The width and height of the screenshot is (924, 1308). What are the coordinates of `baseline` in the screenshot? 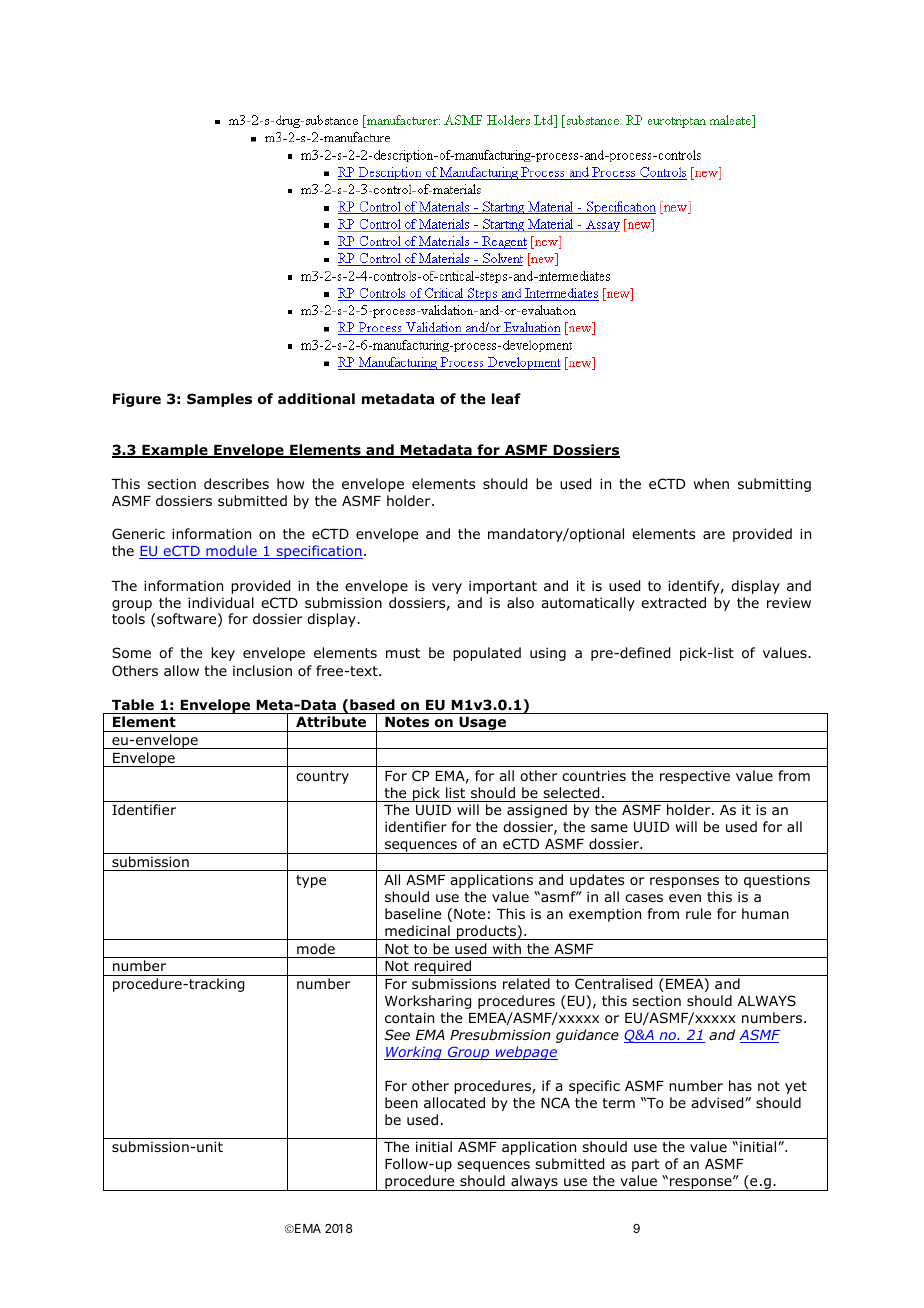 It's located at (413, 913).
